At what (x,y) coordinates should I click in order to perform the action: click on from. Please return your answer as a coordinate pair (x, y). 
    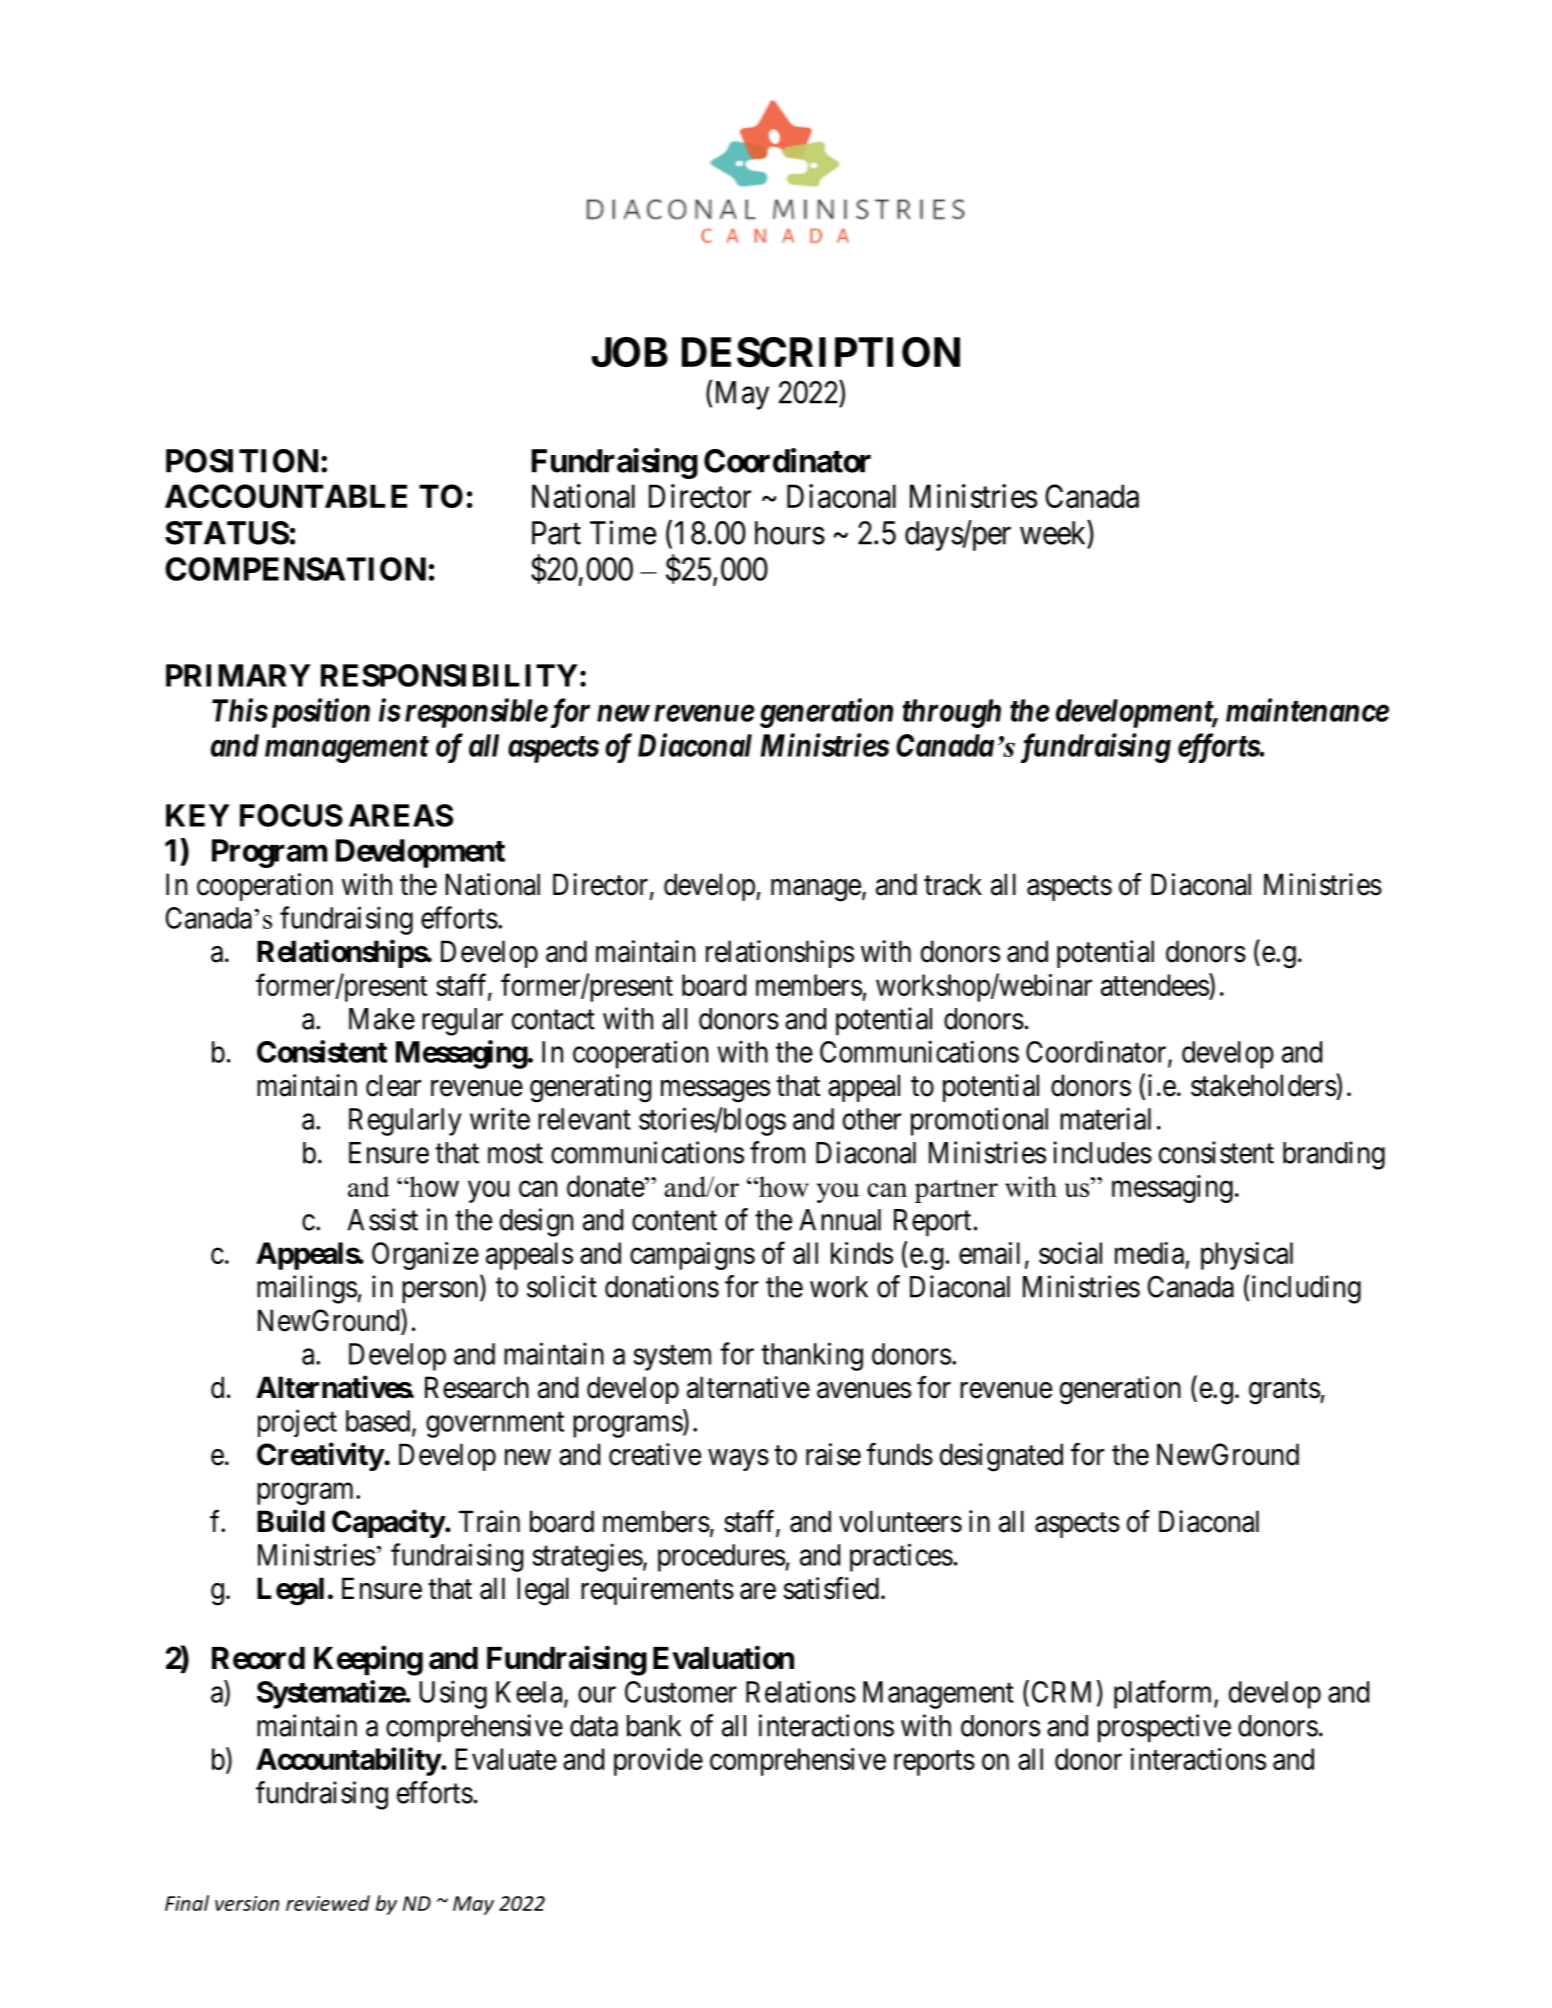
    Looking at the image, I should click on (777, 1152).
